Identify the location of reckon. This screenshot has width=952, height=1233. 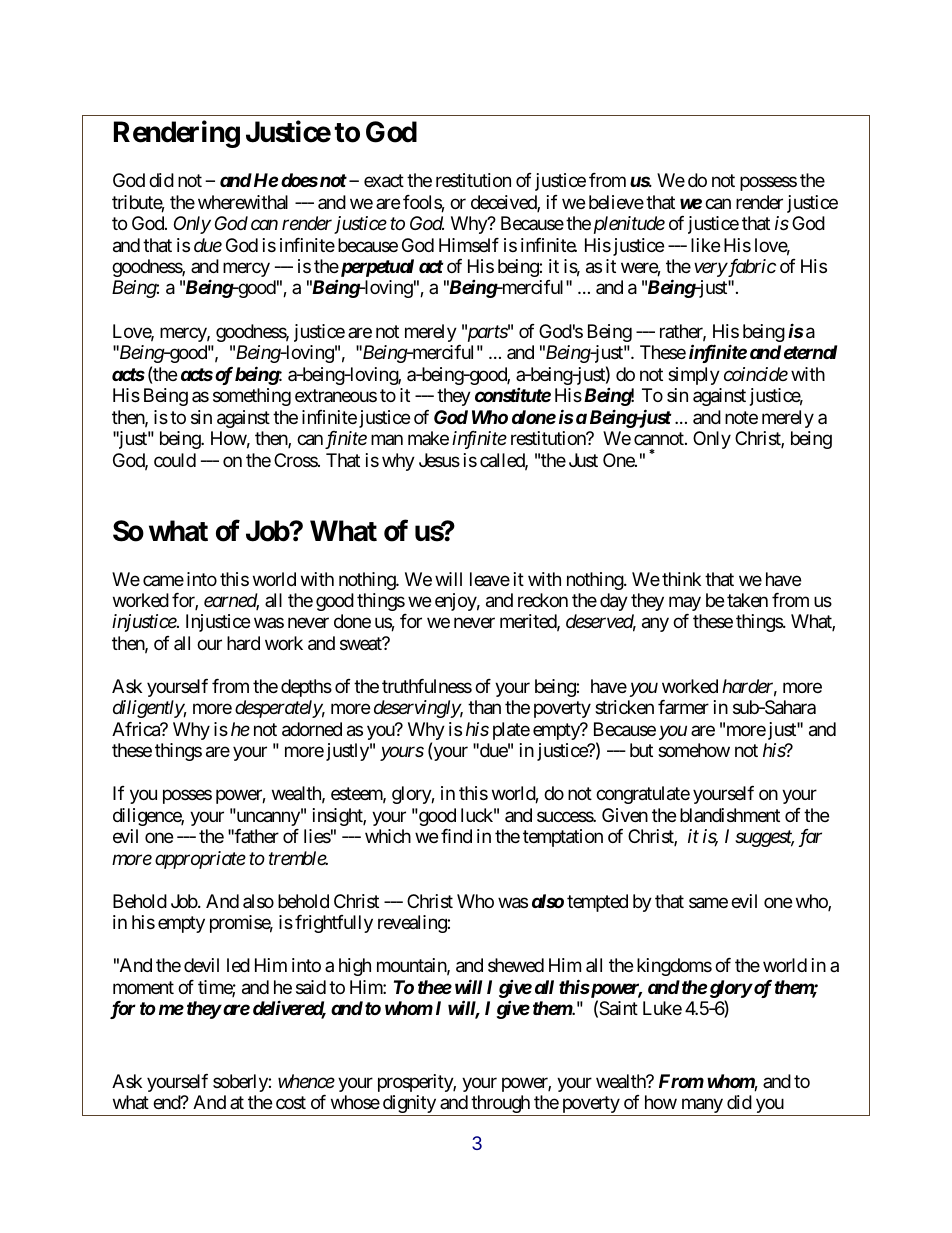
(543, 600).
